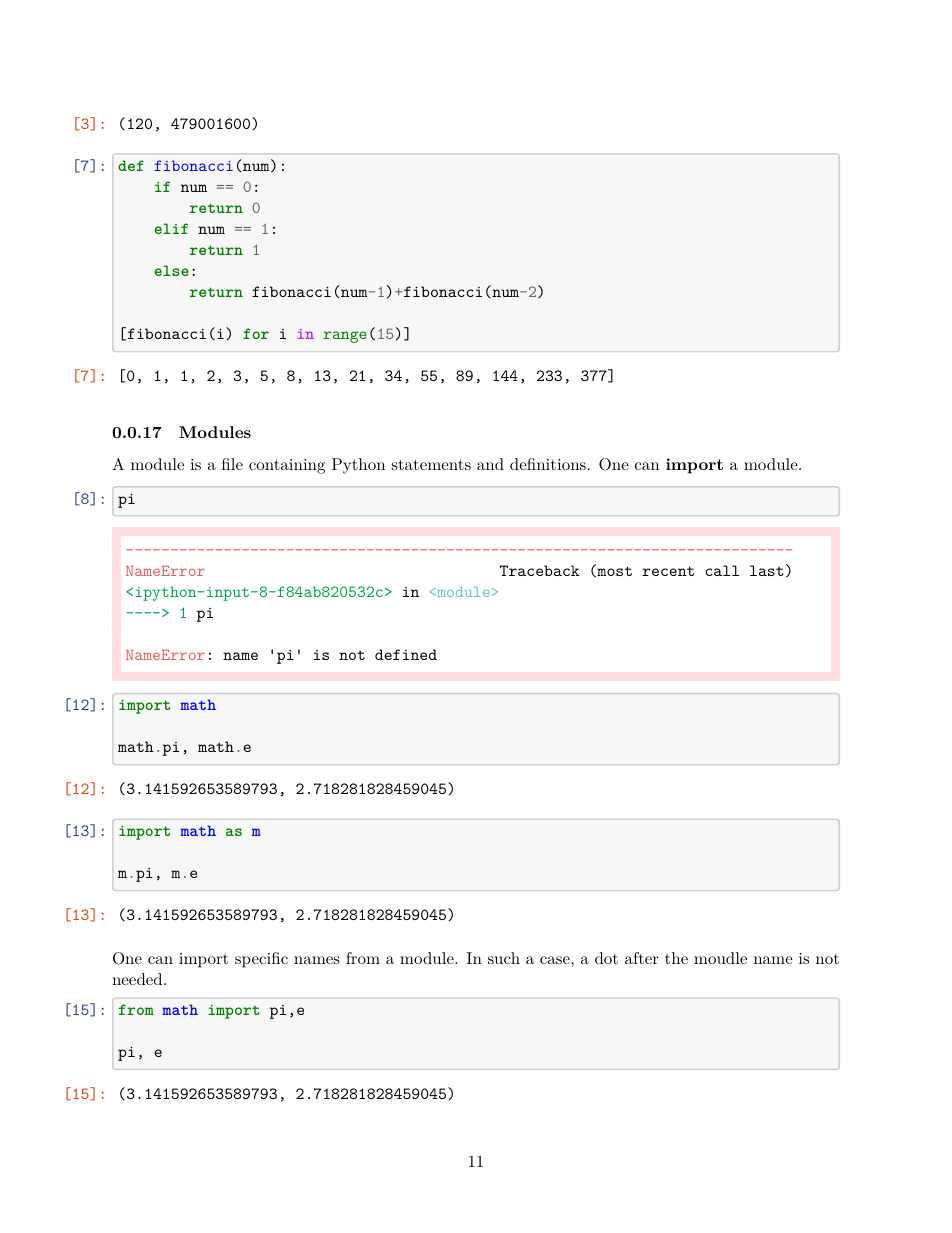 This document has height=1233, width=952. What do you see at coordinates (171, 270) in the document?
I see `else` at bounding box center [171, 270].
